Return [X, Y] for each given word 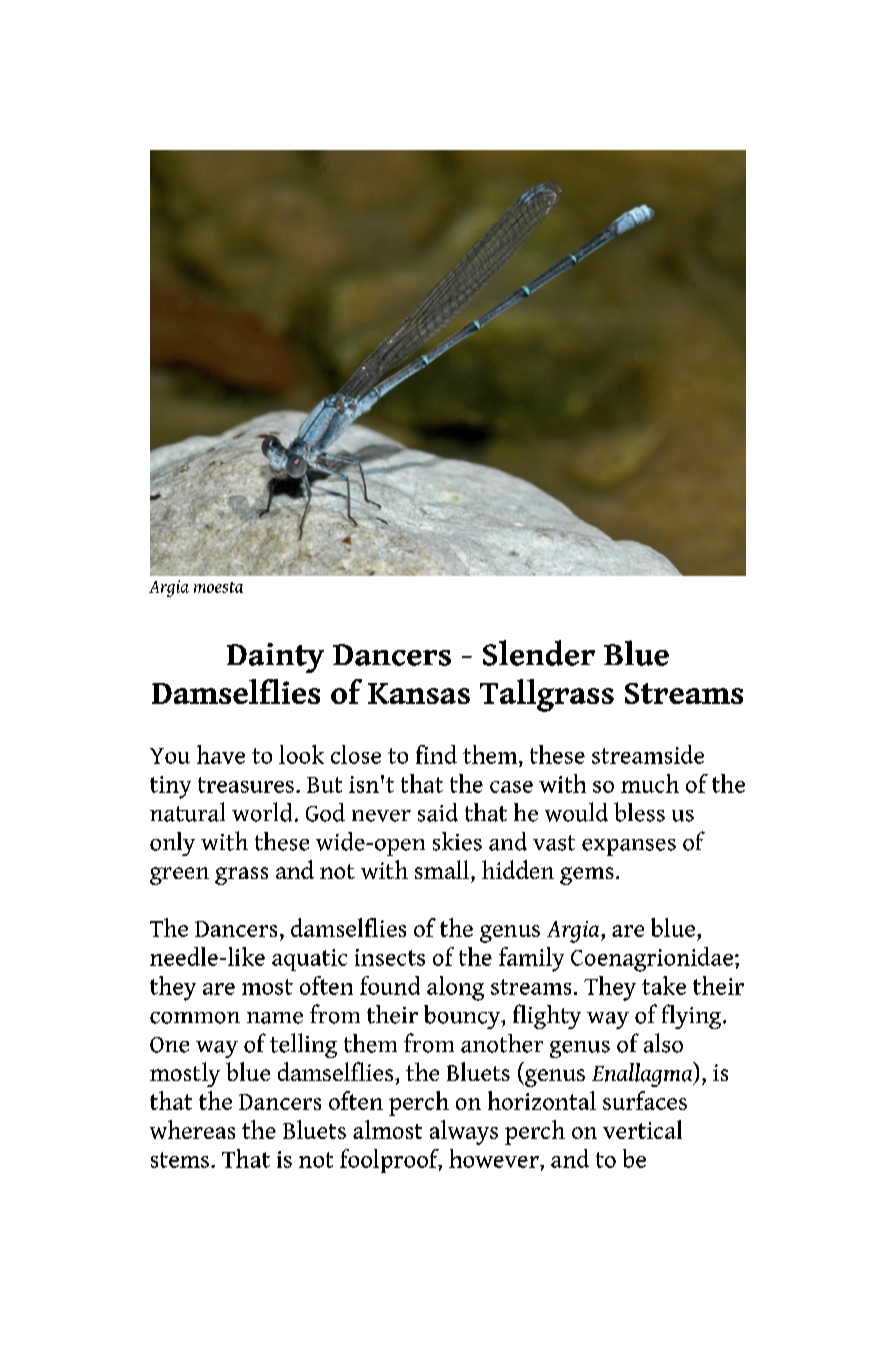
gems [587, 876]
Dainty [275, 658]
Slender [539, 653]
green [179, 876]
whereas [192, 1129]
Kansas [419, 693]
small [443, 869]
